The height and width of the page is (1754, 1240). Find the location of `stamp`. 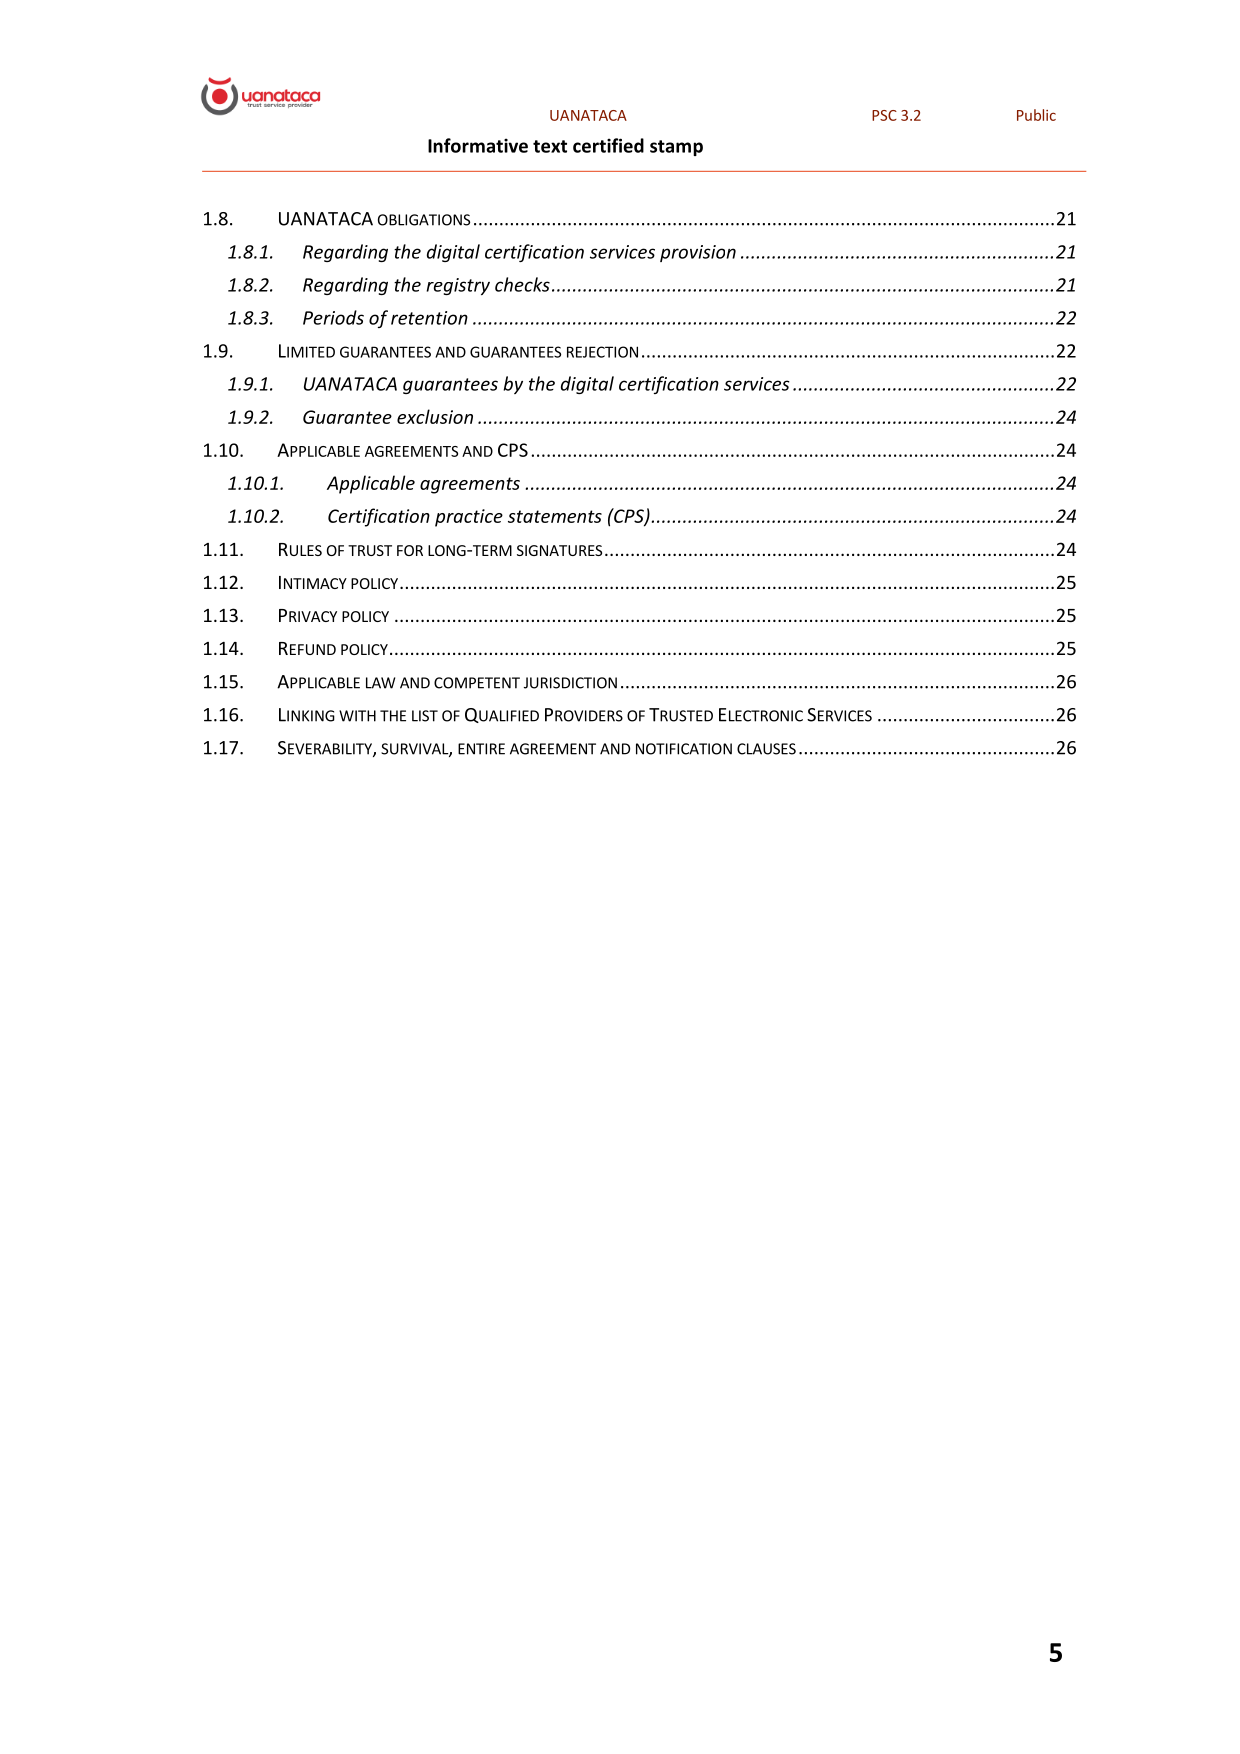

stamp is located at coordinates (676, 148).
